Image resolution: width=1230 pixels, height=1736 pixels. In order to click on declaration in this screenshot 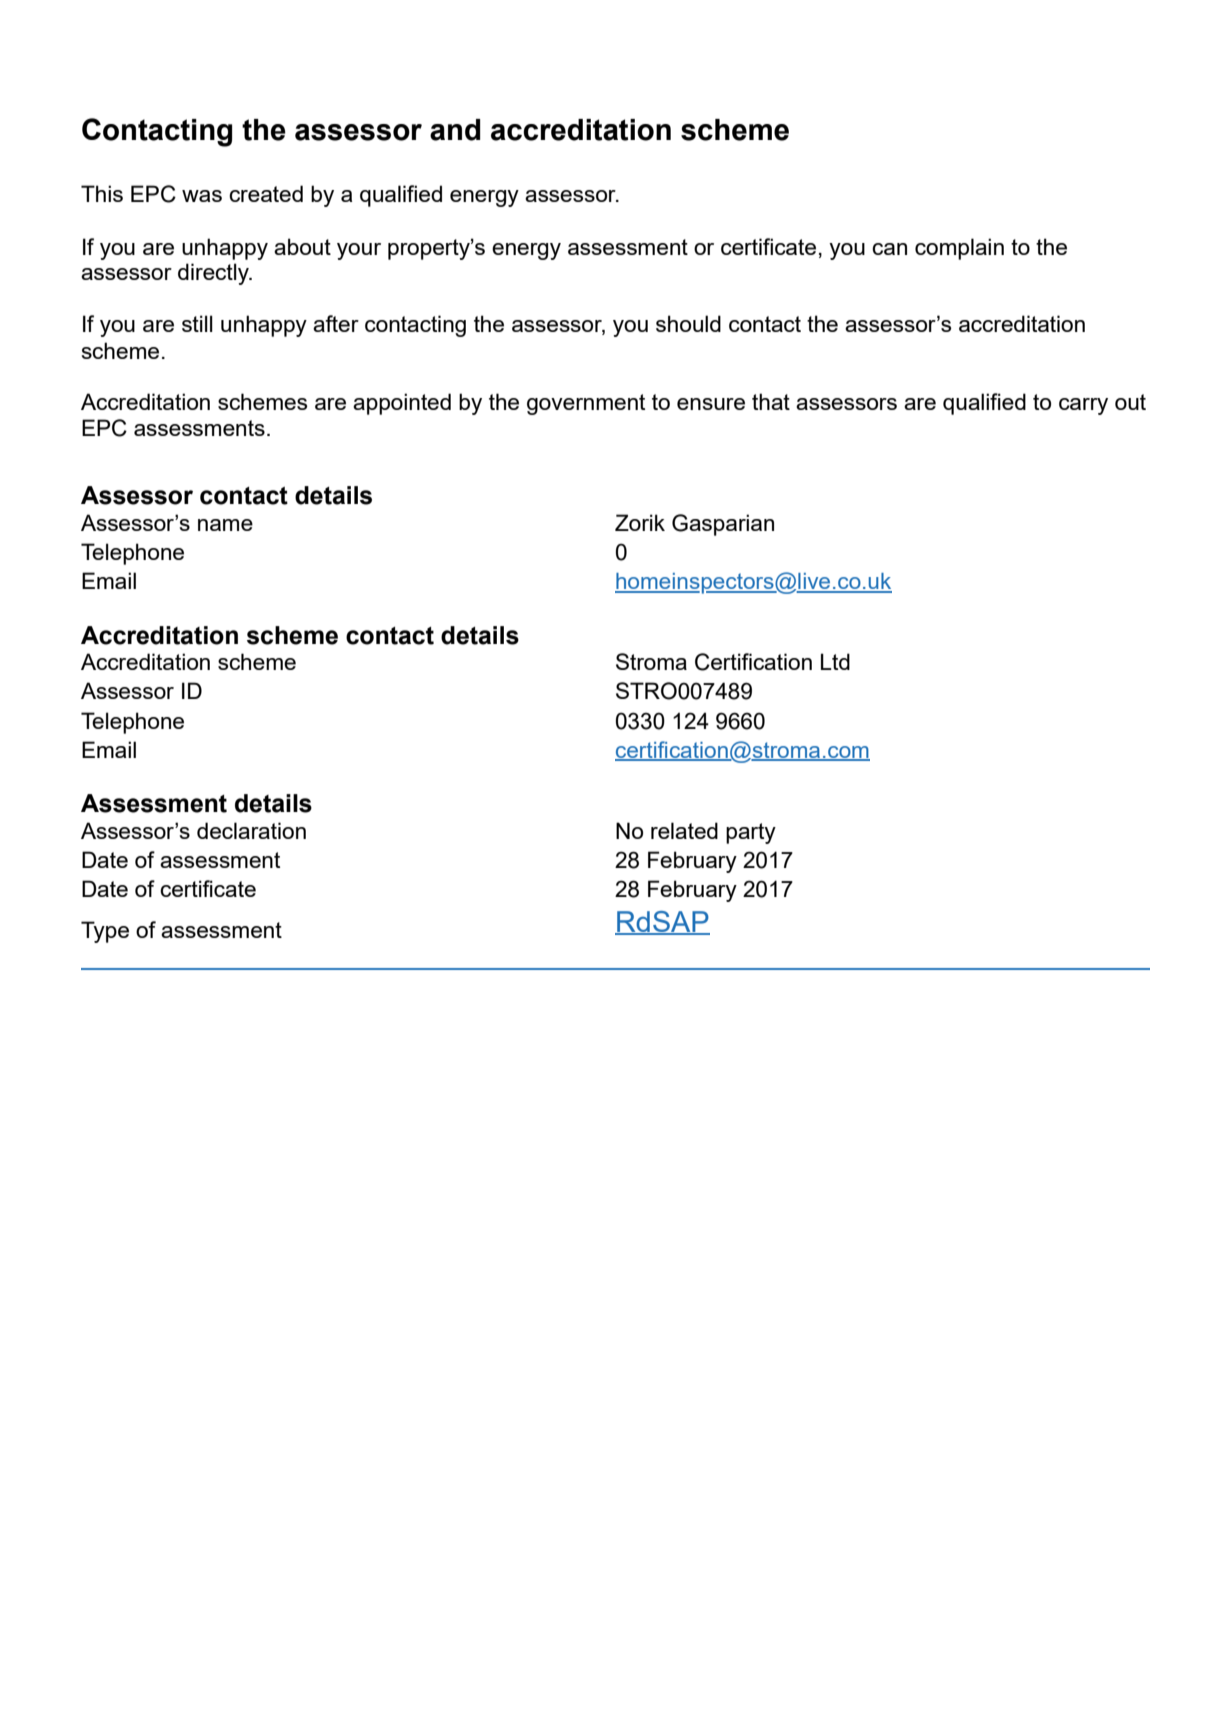, I will do `click(251, 830)`.
